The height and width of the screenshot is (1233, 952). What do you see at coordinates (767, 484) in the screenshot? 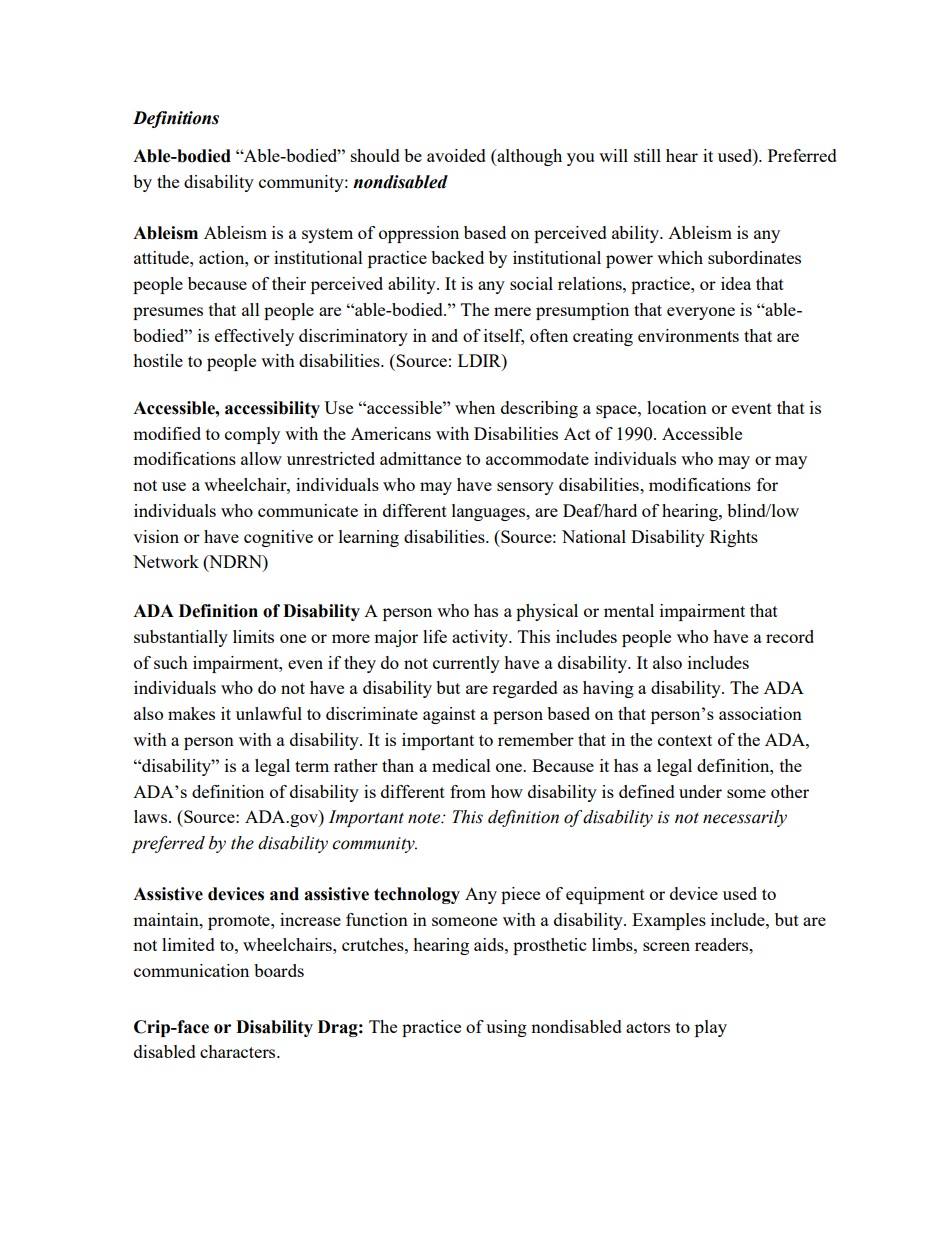
I see `for` at bounding box center [767, 484].
